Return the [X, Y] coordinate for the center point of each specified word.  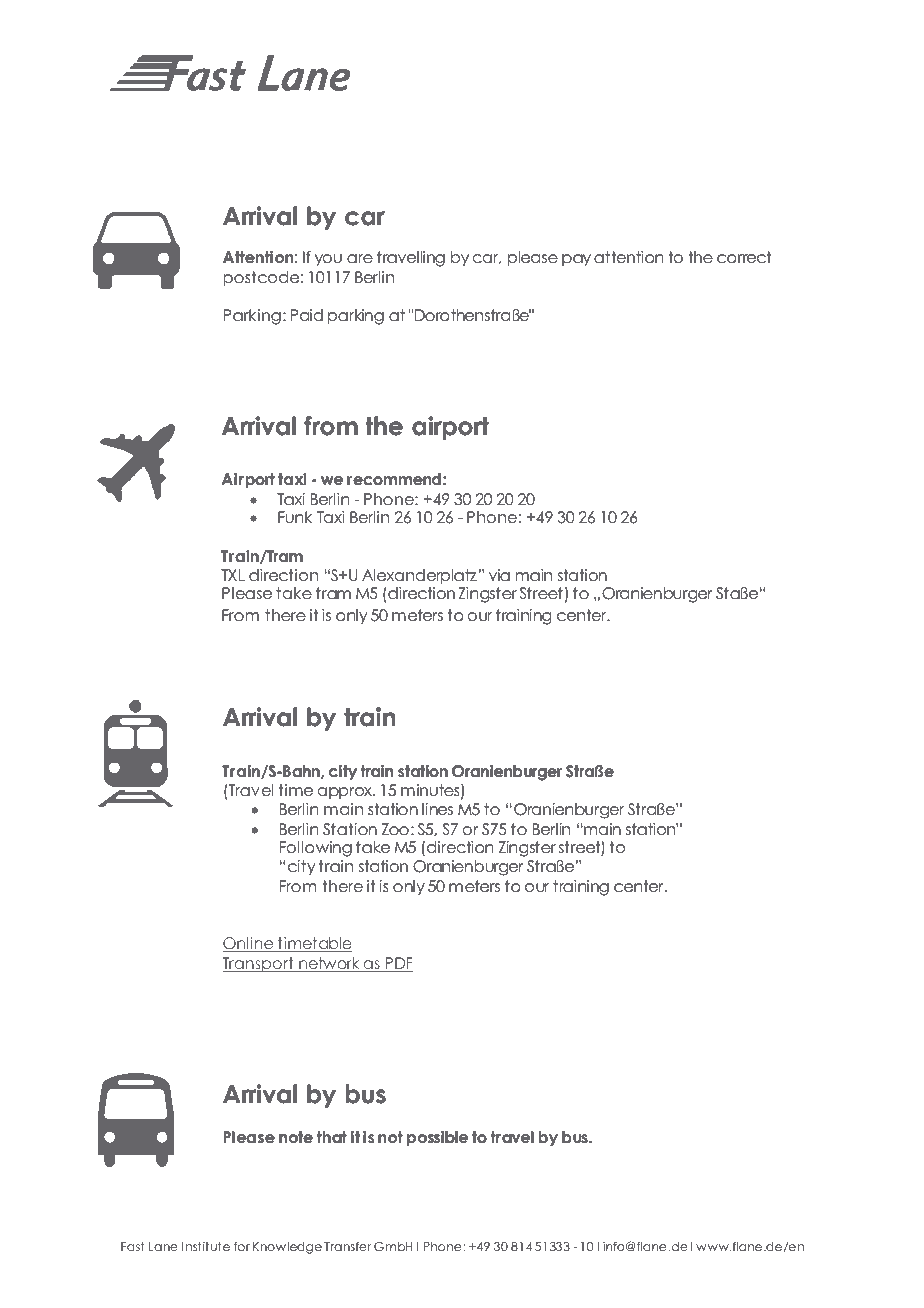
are [360, 258]
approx [346, 793]
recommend [394, 479]
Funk [295, 517]
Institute [206, 1246]
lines [437, 809]
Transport [259, 964]
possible [437, 1138]
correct [744, 257]
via [499, 575]
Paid [307, 315]
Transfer [348, 1246]
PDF [398, 964]
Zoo [395, 829]
